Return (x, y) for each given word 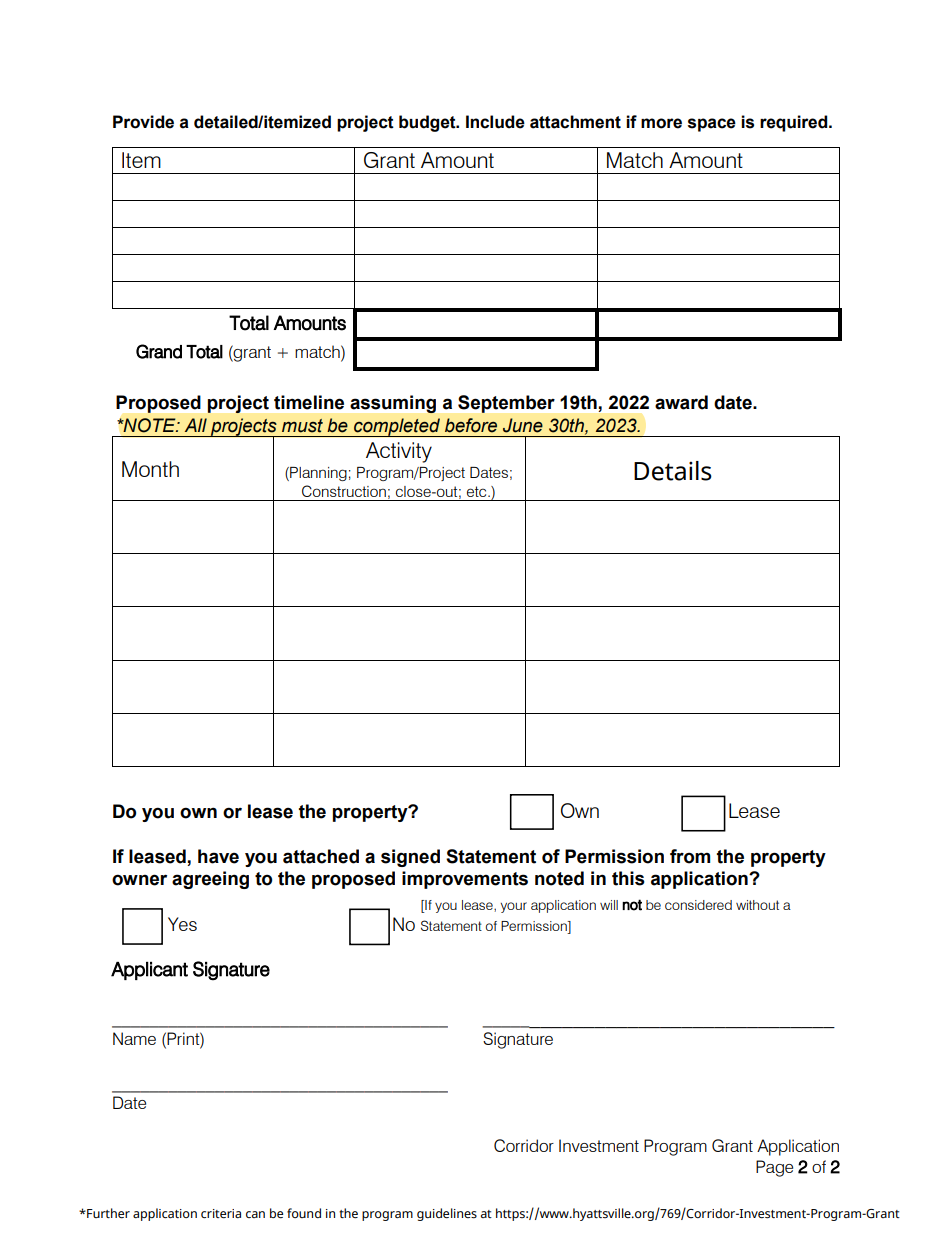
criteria (221, 1214)
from (690, 856)
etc (478, 491)
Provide (143, 122)
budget (428, 123)
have (218, 856)
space (712, 125)
